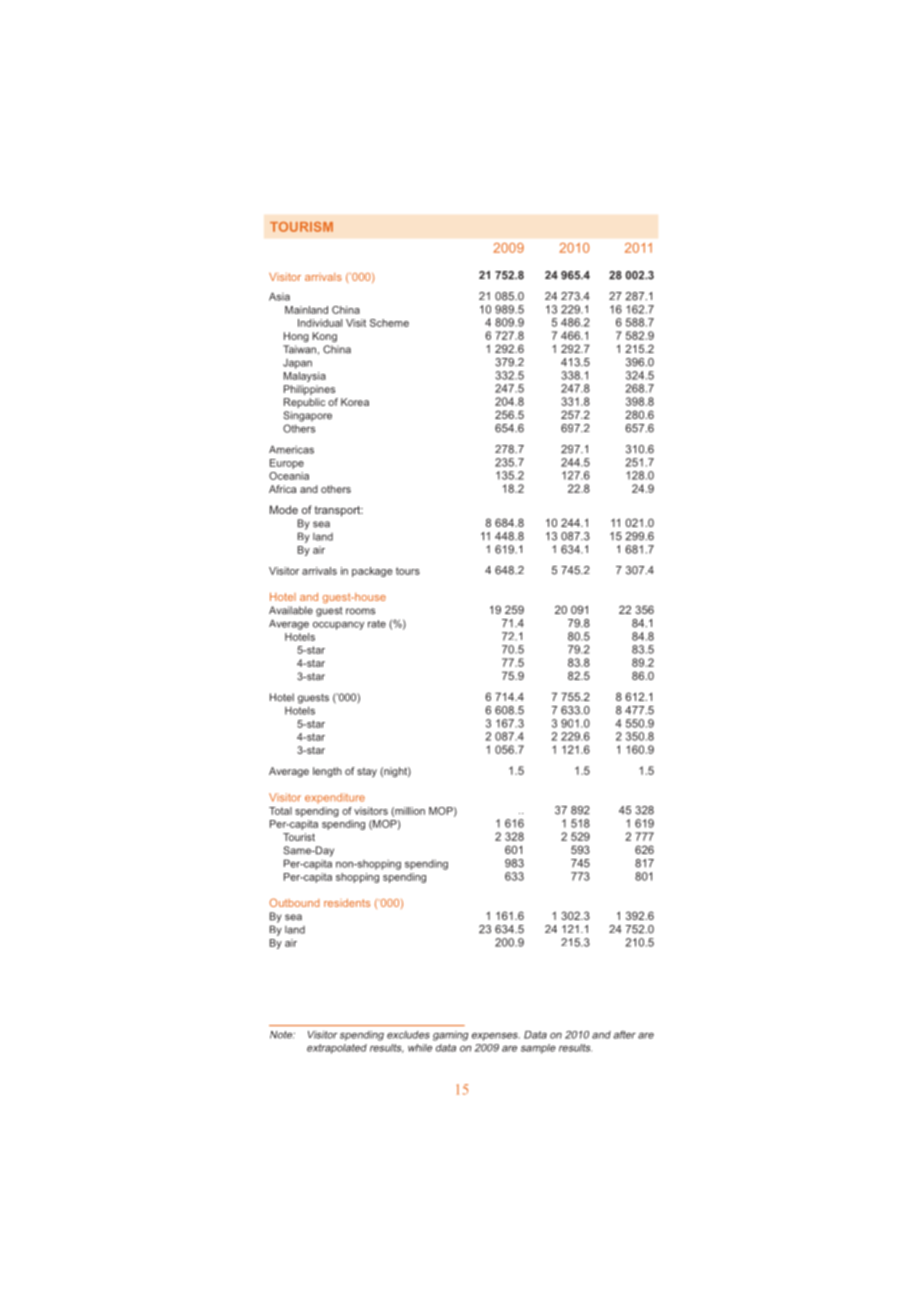  What do you see at coordinates (347, 903) in the image?
I see `residents` at bounding box center [347, 903].
